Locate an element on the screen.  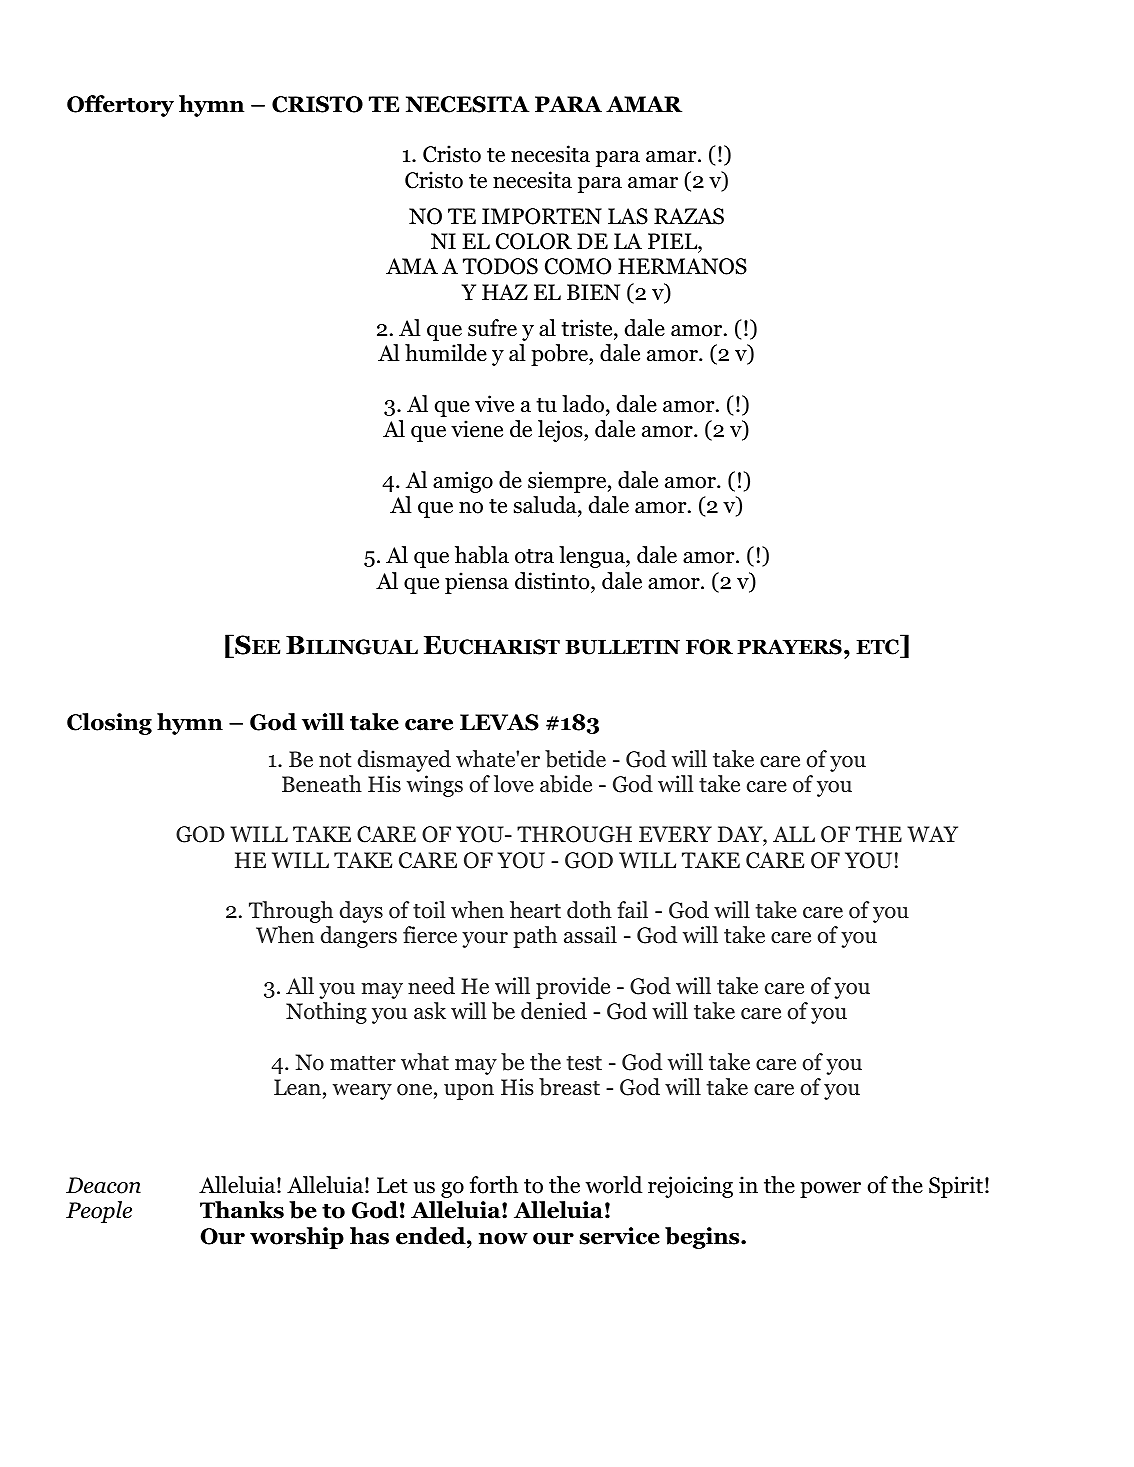
betide is located at coordinates (575, 759).
